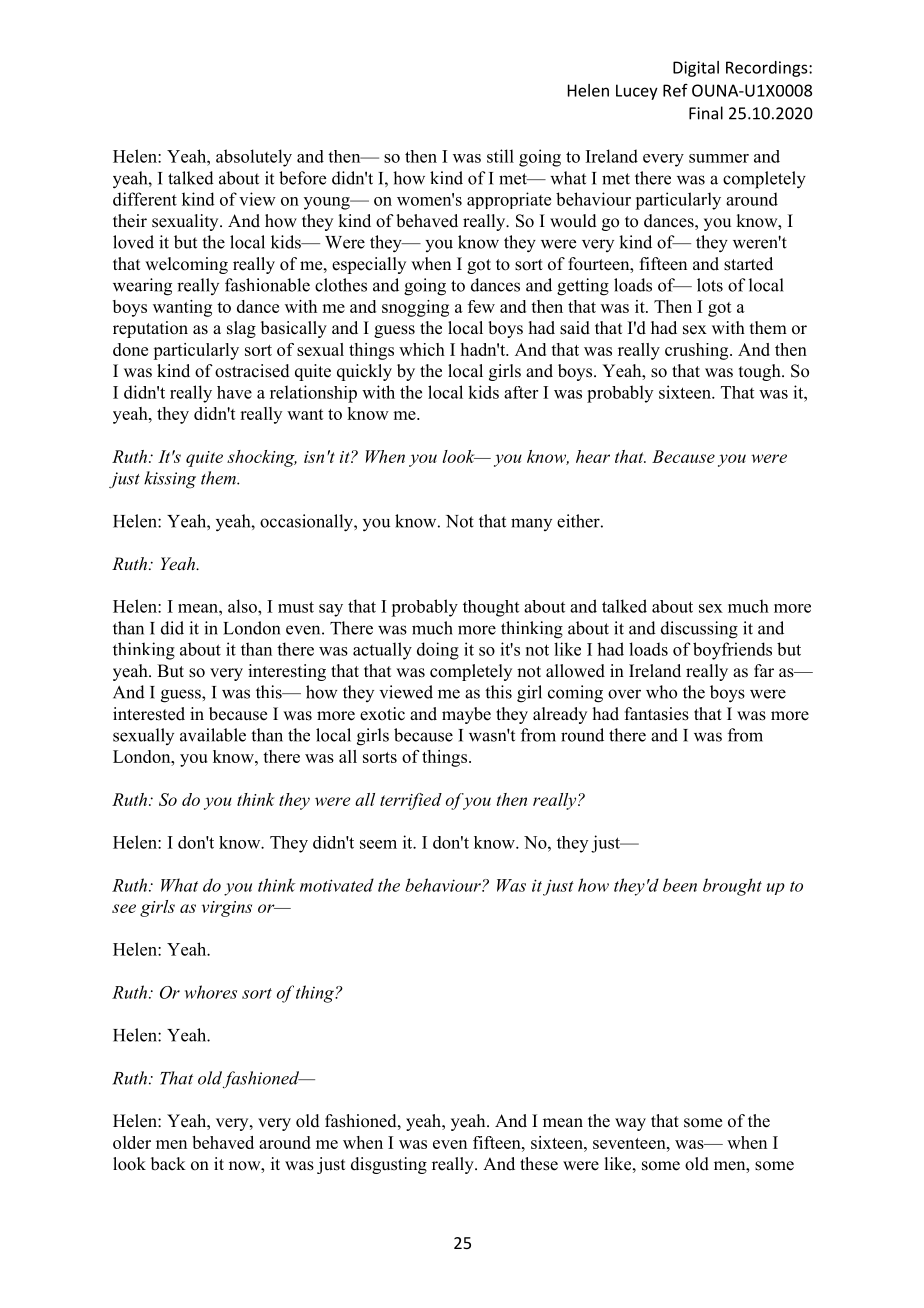 The width and height of the image is (924, 1308). I want to click on doing, so click(438, 651).
